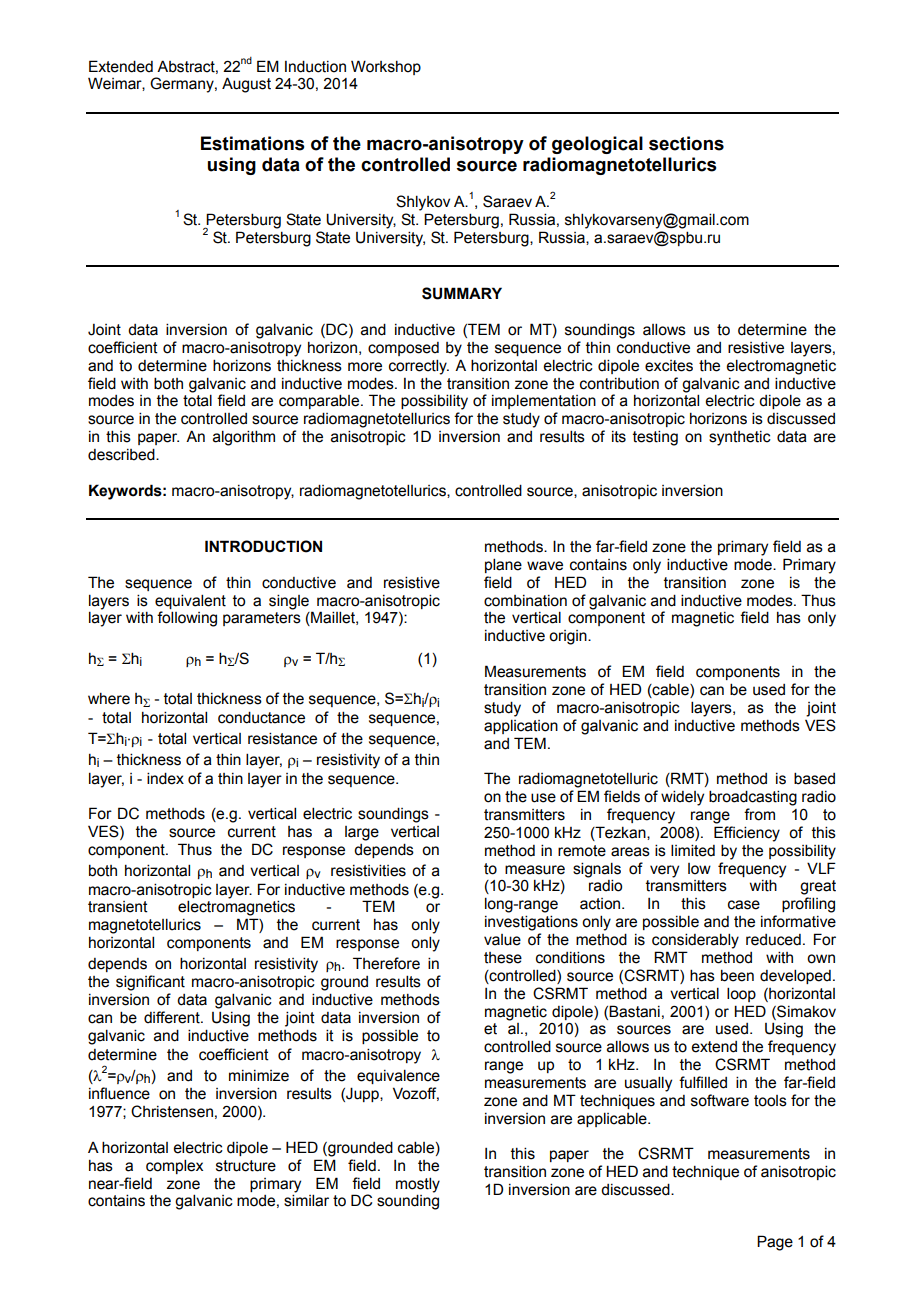  What do you see at coordinates (418, 1185) in the screenshot?
I see `mostly` at bounding box center [418, 1185].
